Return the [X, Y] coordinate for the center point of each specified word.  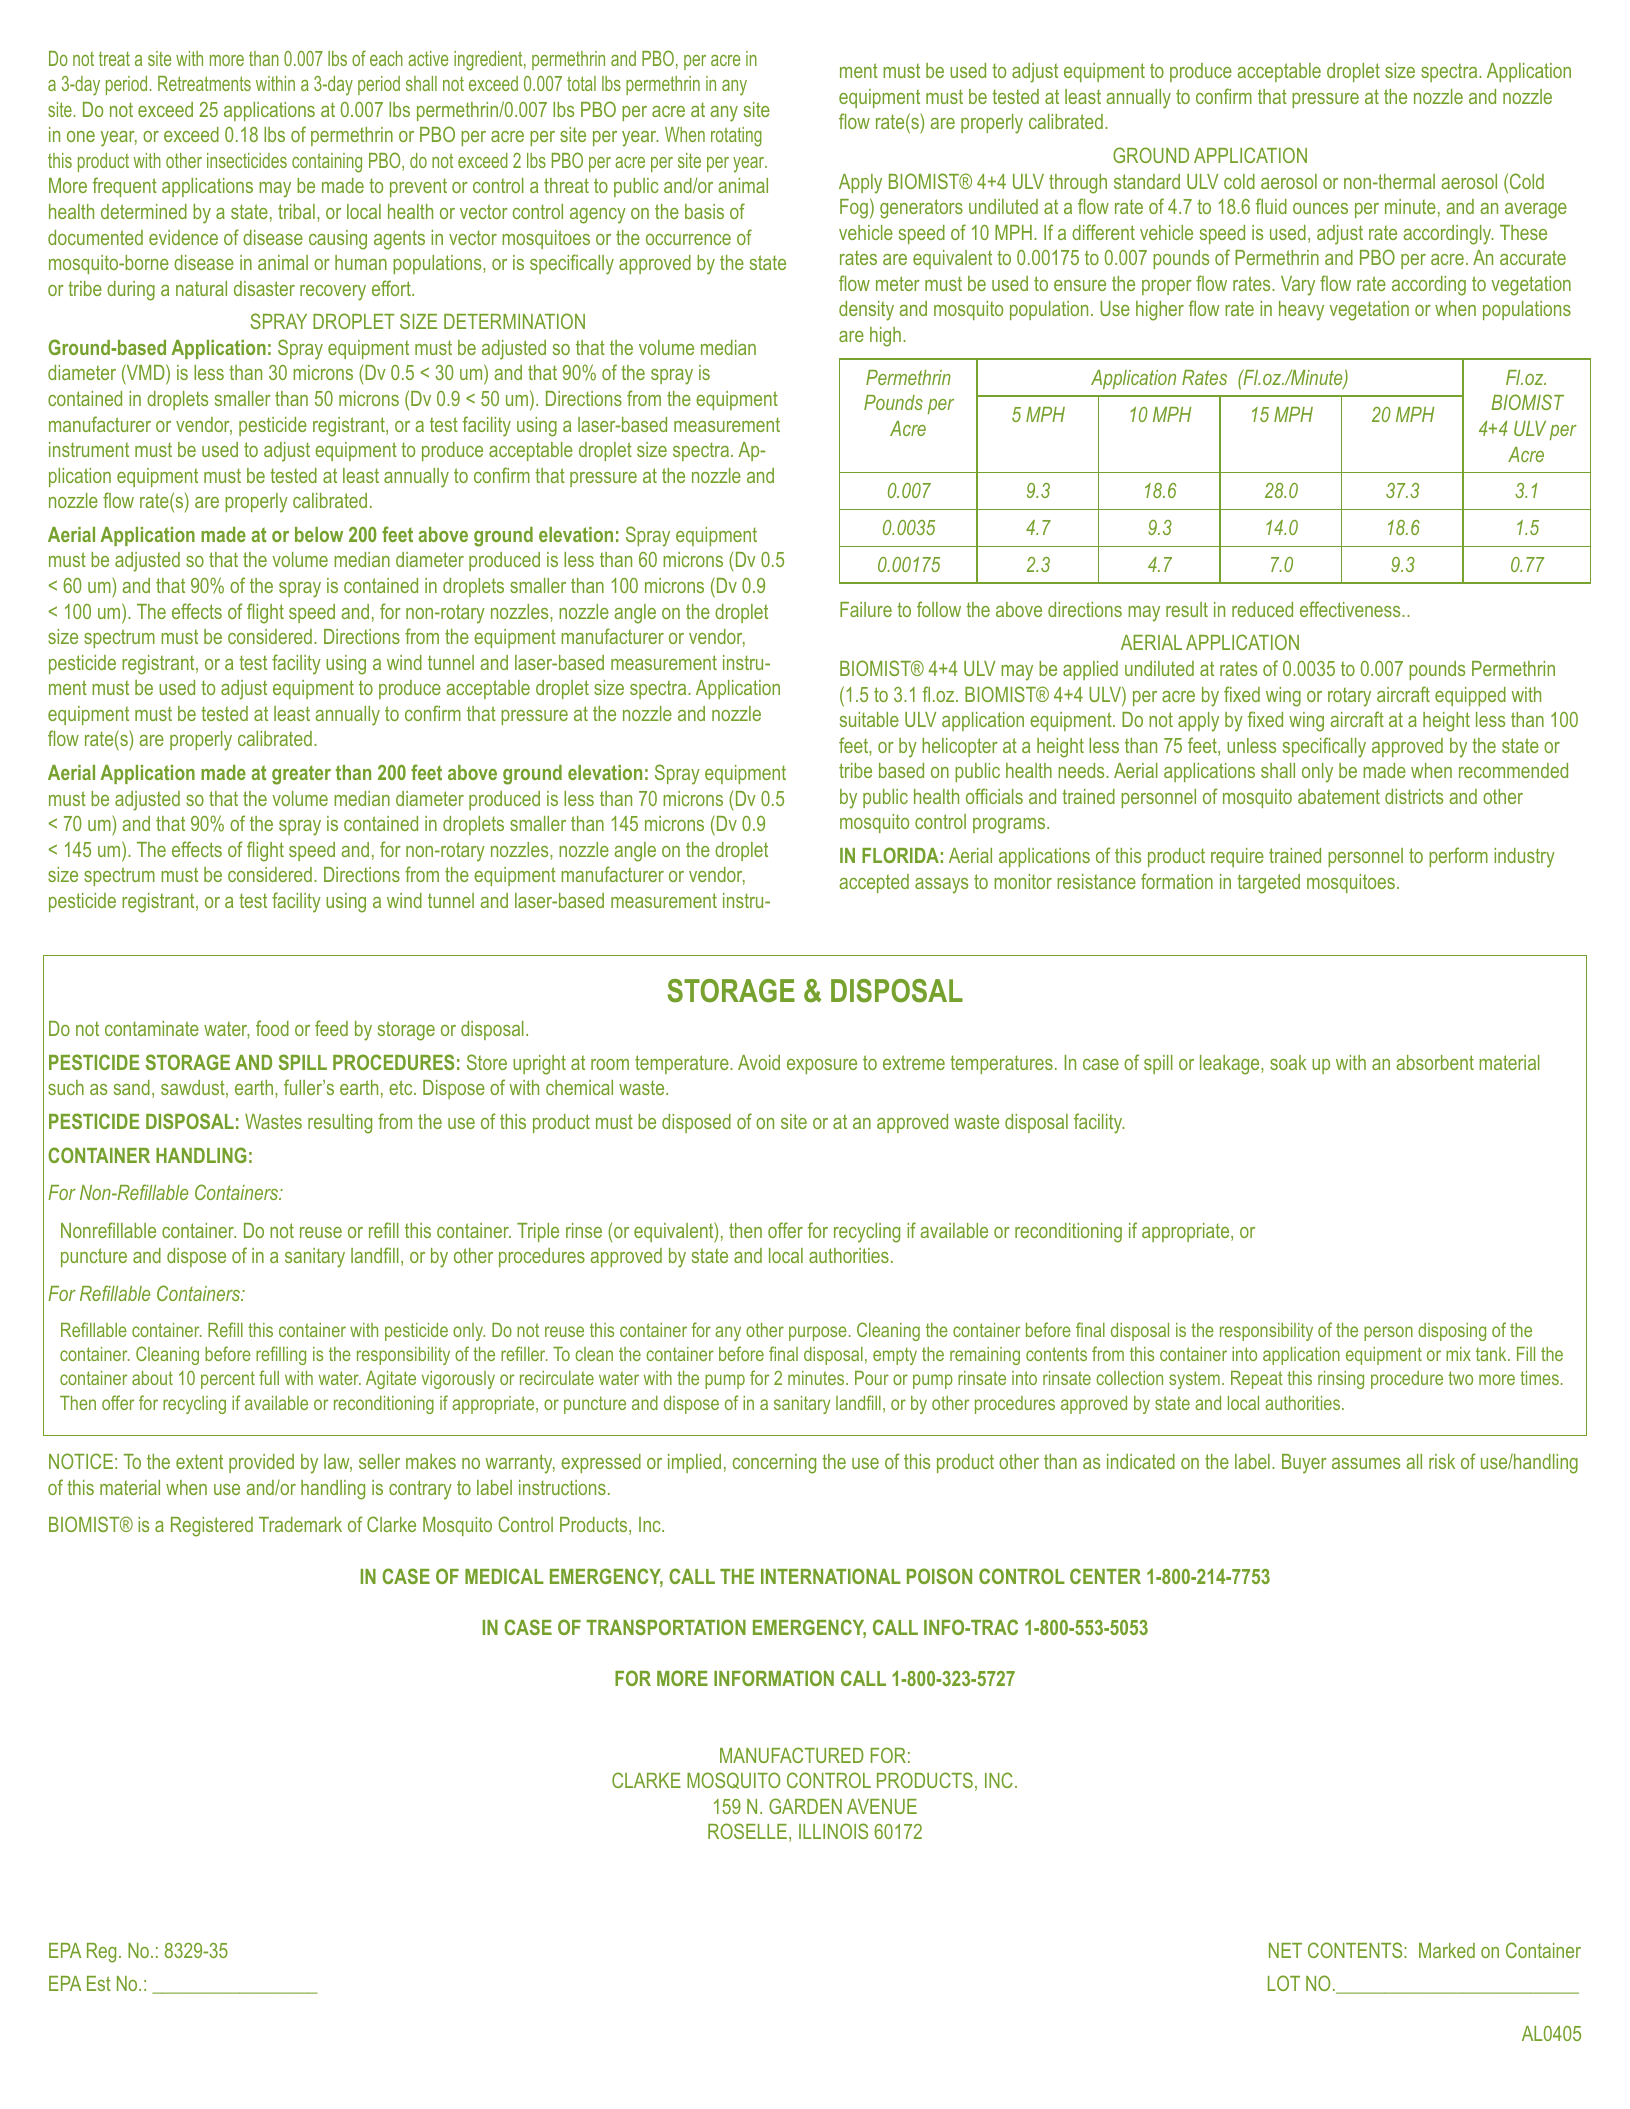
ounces [1320, 208]
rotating [736, 137]
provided [261, 1463]
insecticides [247, 160]
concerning [774, 1464]
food [272, 1028]
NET [1285, 1950]
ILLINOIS [833, 1831]
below [319, 534]
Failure [866, 609]
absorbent [1435, 1062]
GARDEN [805, 1806]
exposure [822, 1066]
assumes [1366, 1463]
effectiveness [1351, 609]
